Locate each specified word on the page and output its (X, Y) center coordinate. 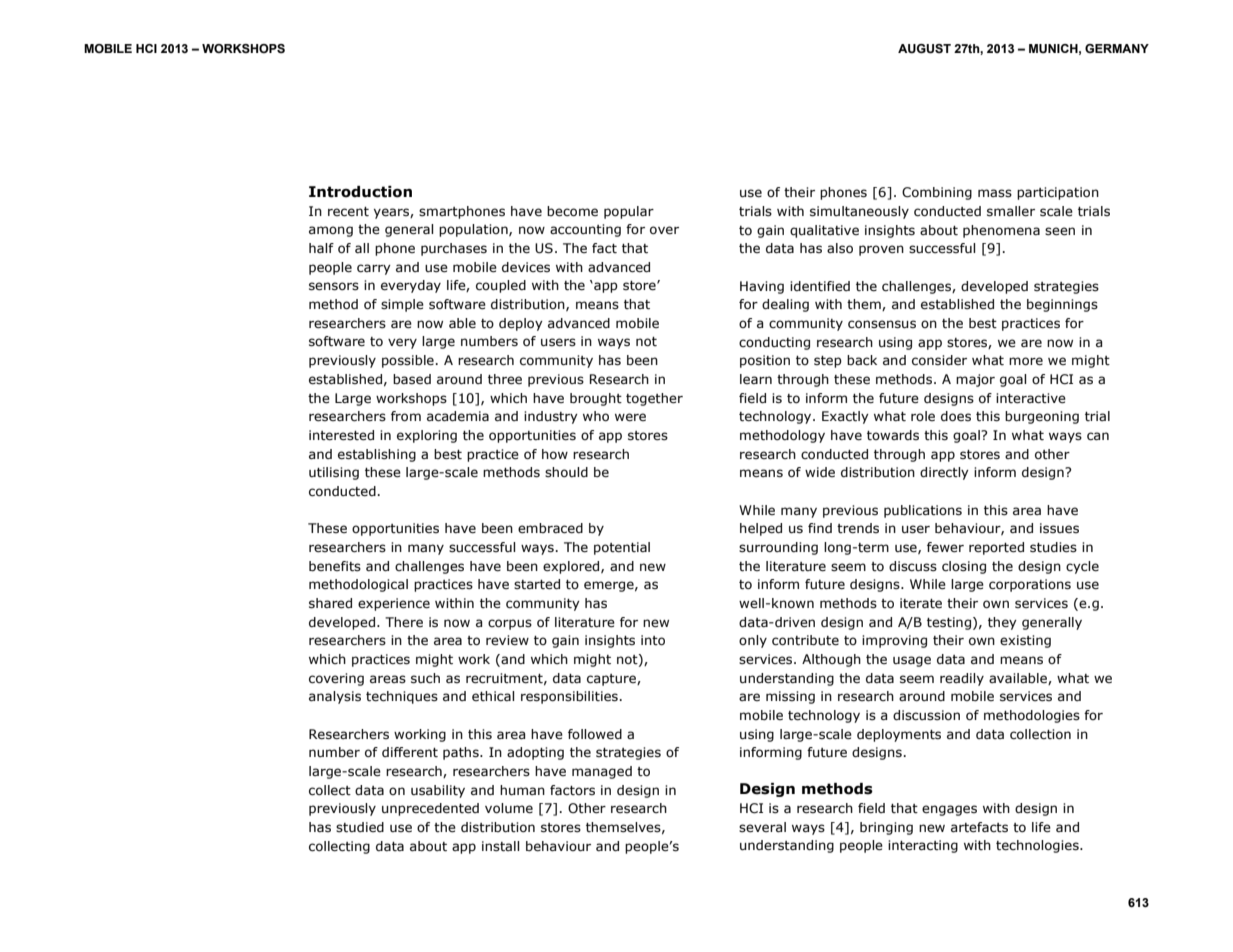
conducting (774, 343)
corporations (1030, 585)
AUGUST (924, 49)
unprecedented (430, 809)
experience (394, 604)
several (762, 827)
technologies (1038, 846)
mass (995, 193)
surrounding (778, 548)
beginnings (1062, 305)
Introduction (360, 192)
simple (402, 305)
